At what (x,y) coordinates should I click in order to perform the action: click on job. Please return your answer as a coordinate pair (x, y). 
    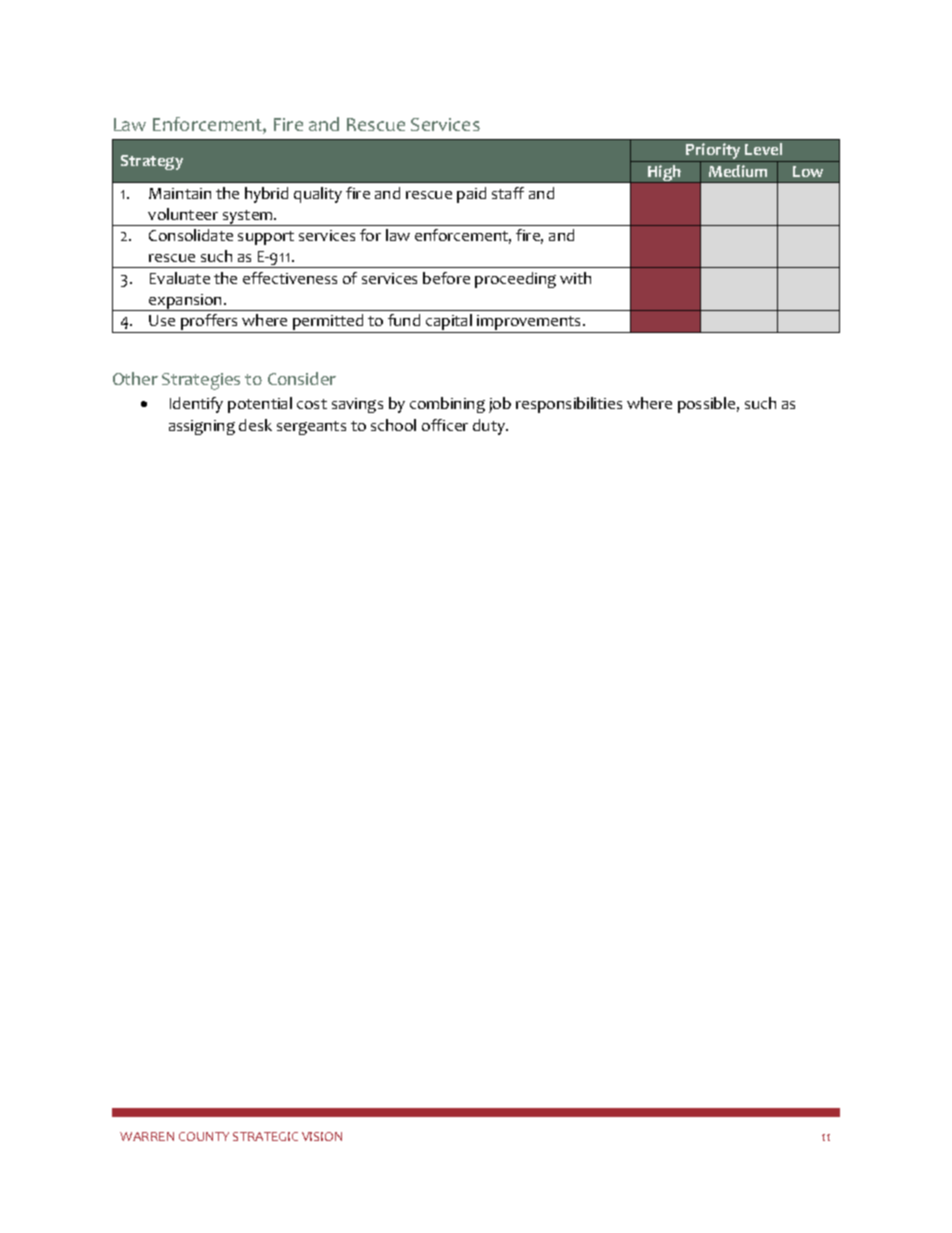
    Looking at the image, I should click on (500, 405).
